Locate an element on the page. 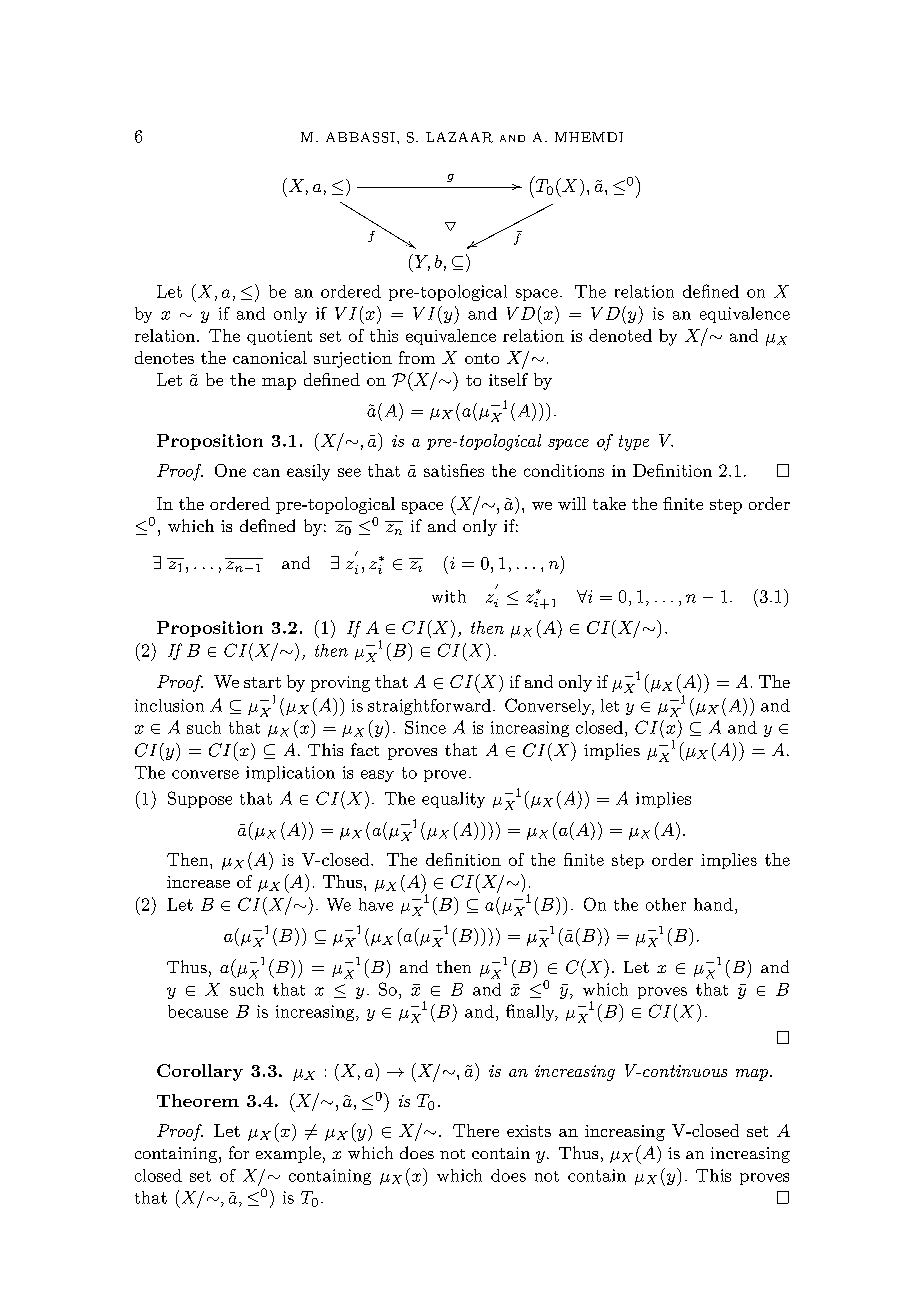  denoted is located at coordinates (620, 335).
